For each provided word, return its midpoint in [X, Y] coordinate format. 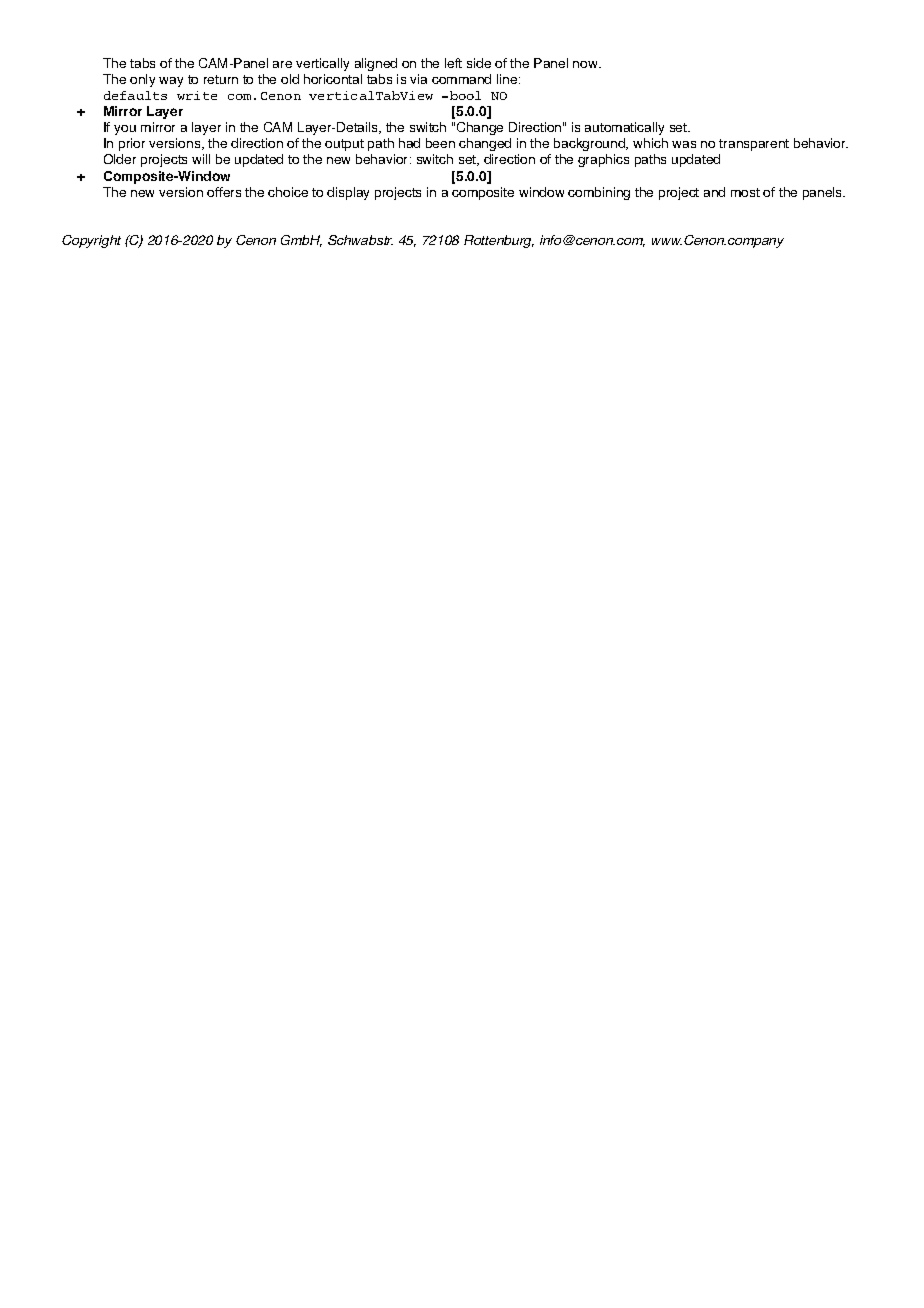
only [142, 80]
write [197, 95]
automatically [624, 128]
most [745, 192]
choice [288, 192]
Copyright [91, 241]
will [201, 159]
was [684, 144]
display [348, 193]
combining [599, 193]
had [409, 143]
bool [465, 95]
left [453, 63]
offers [224, 192]
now [586, 64]
